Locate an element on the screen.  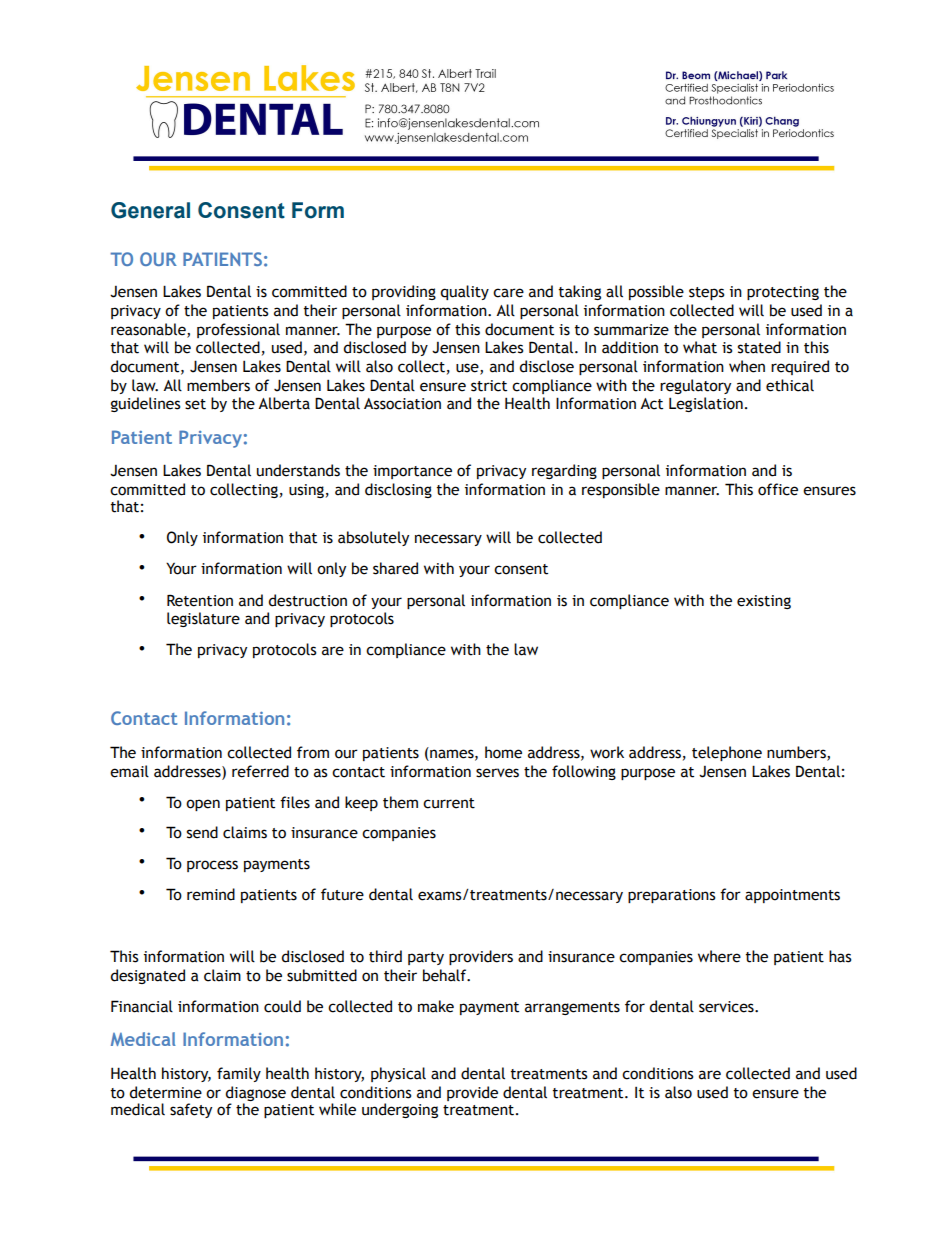
General is located at coordinates (150, 210).
